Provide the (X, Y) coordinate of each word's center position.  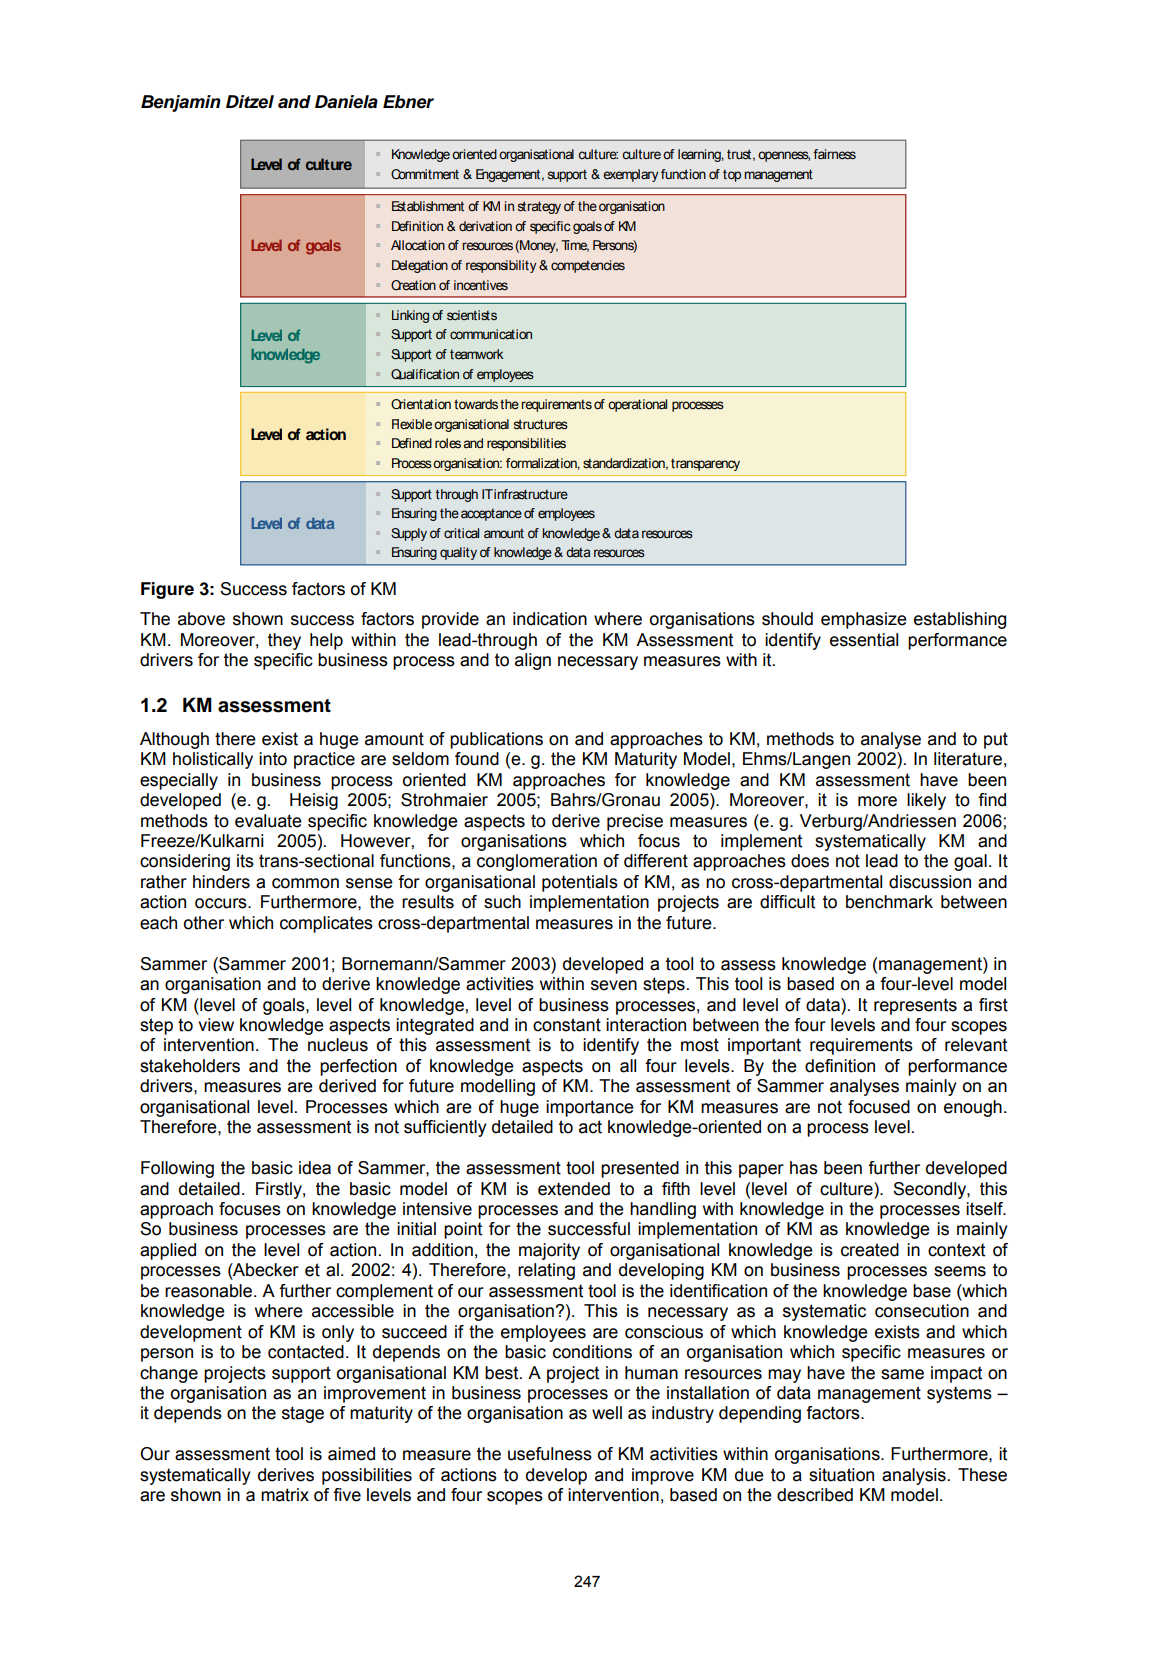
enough (973, 1108)
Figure (167, 590)
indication (550, 619)
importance (590, 1108)
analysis (914, 1476)
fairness (834, 154)
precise (635, 822)
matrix (285, 1495)
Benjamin (181, 103)
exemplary (630, 175)
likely (926, 801)
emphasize (864, 620)
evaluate (268, 821)
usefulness (550, 1454)
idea (315, 1168)
